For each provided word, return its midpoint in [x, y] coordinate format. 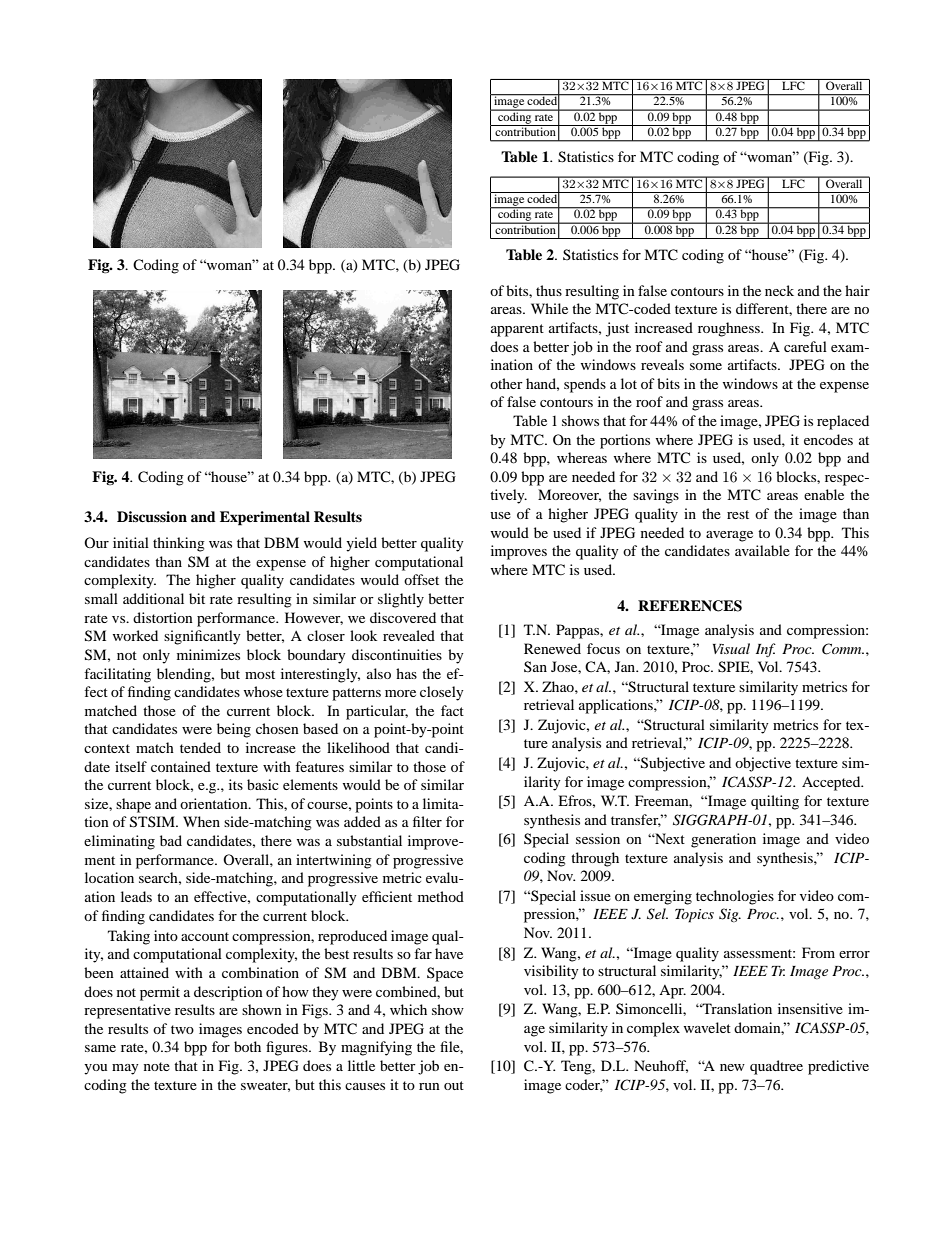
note [157, 1066]
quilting [775, 802]
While [549, 308]
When [201, 821]
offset [421, 579]
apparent [517, 330]
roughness [730, 329]
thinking [179, 544]
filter [427, 821]
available [762, 550]
